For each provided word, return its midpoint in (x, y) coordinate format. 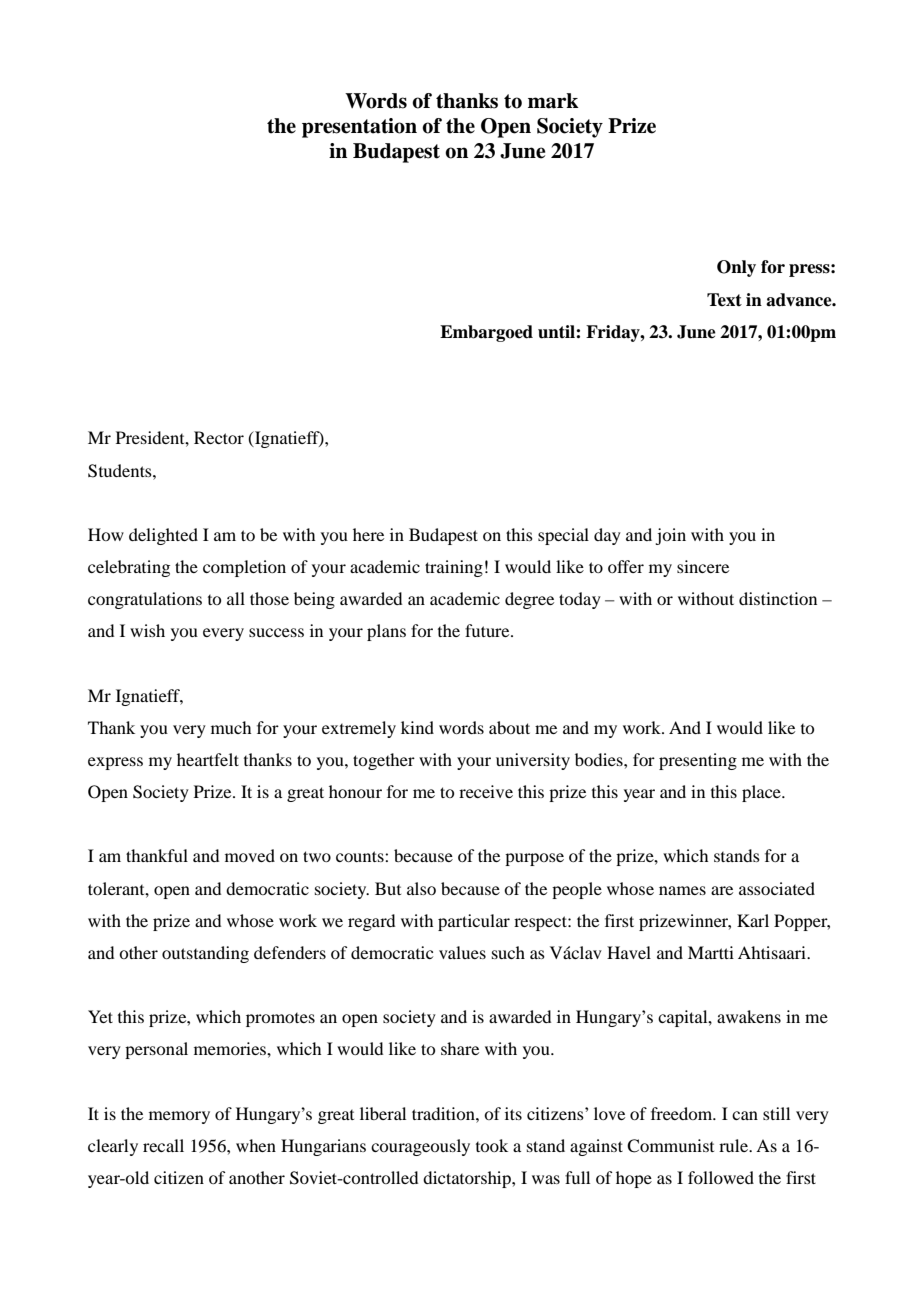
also (421, 888)
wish (147, 630)
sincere (703, 566)
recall (163, 1145)
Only (736, 268)
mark (553, 101)
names (682, 890)
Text (724, 300)
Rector (219, 437)
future (488, 630)
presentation (359, 128)
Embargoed (486, 333)
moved (250, 855)
